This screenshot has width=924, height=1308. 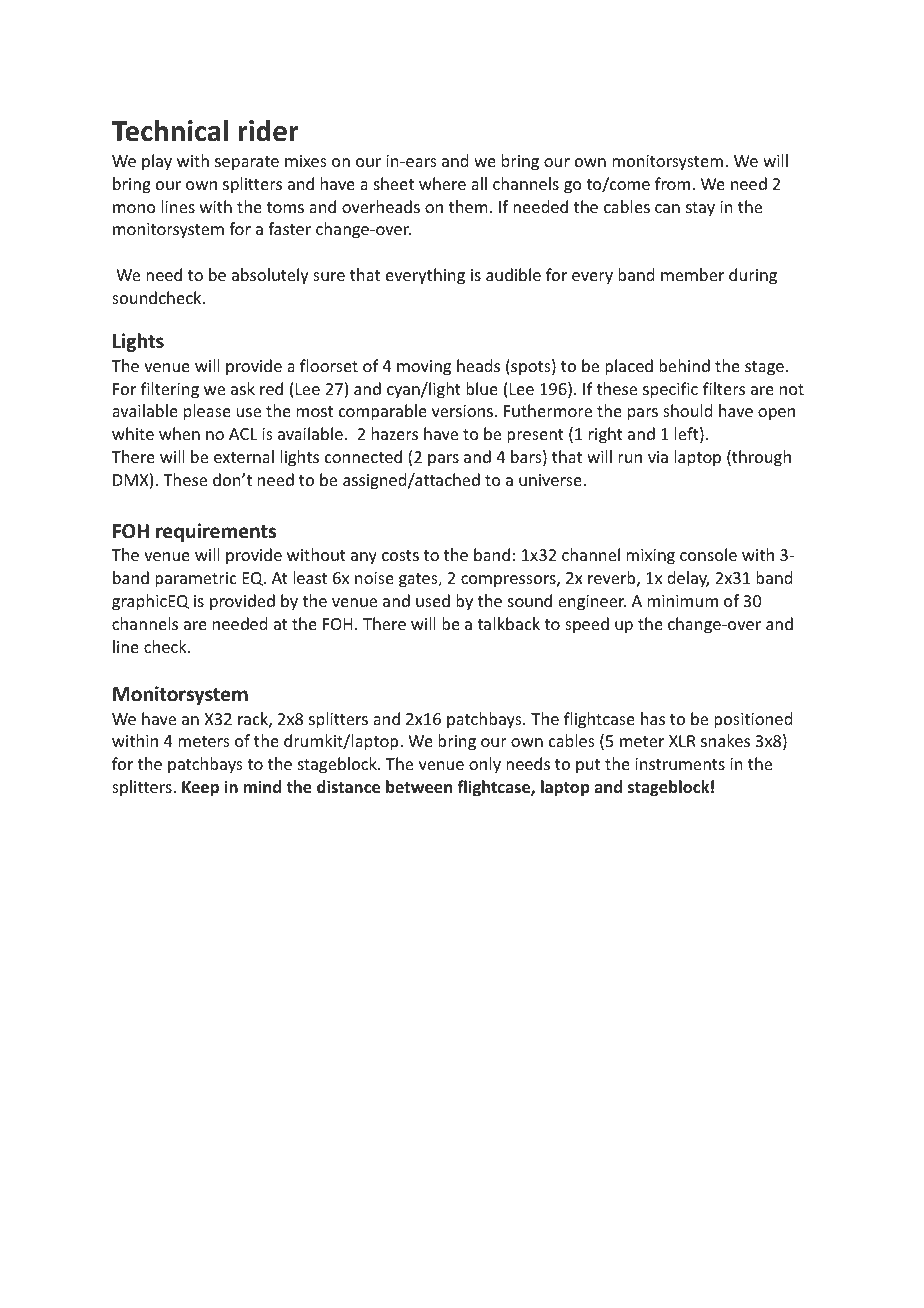 I want to click on Keep, so click(x=200, y=789).
